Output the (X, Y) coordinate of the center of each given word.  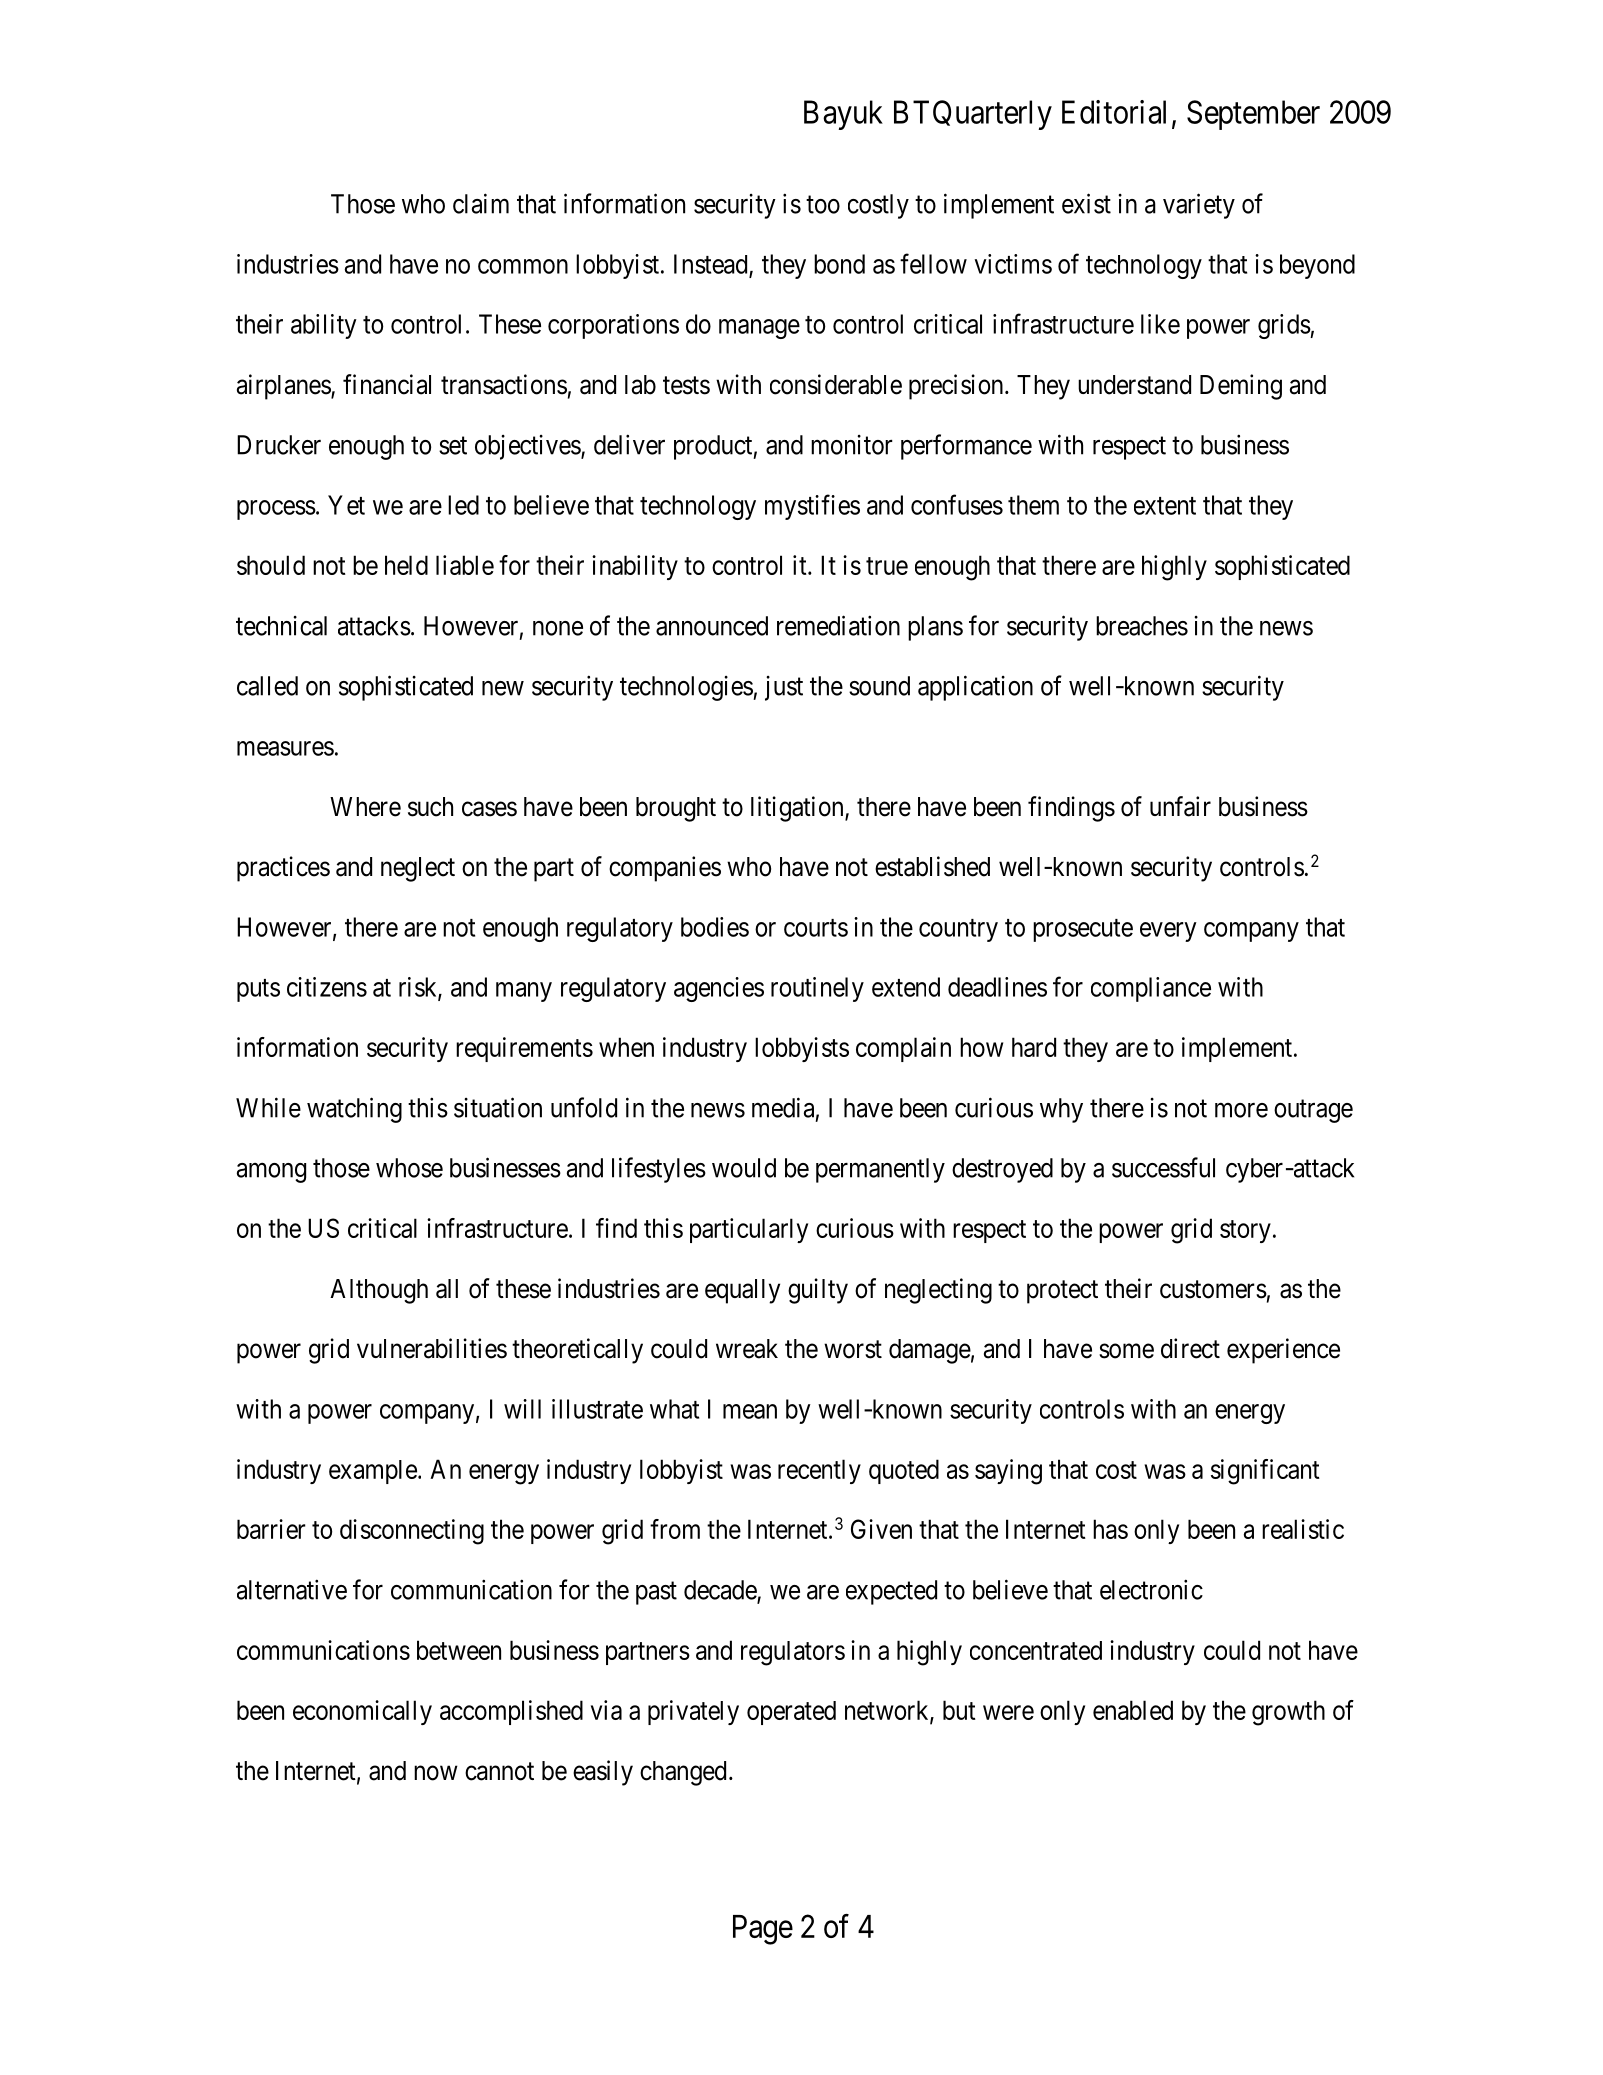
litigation (798, 809)
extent (1165, 506)
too (823, 205)
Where (365, 807)
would (744, 1168)
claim (481, 203)
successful (1163, 1167)
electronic (1151, 1589)
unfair (1180, 806)
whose (409, 1168)
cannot (499, 1771)
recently (819, 1471)
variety (1199, 206)
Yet (346, 505)
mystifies (812, 507)
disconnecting (412, 1532)
